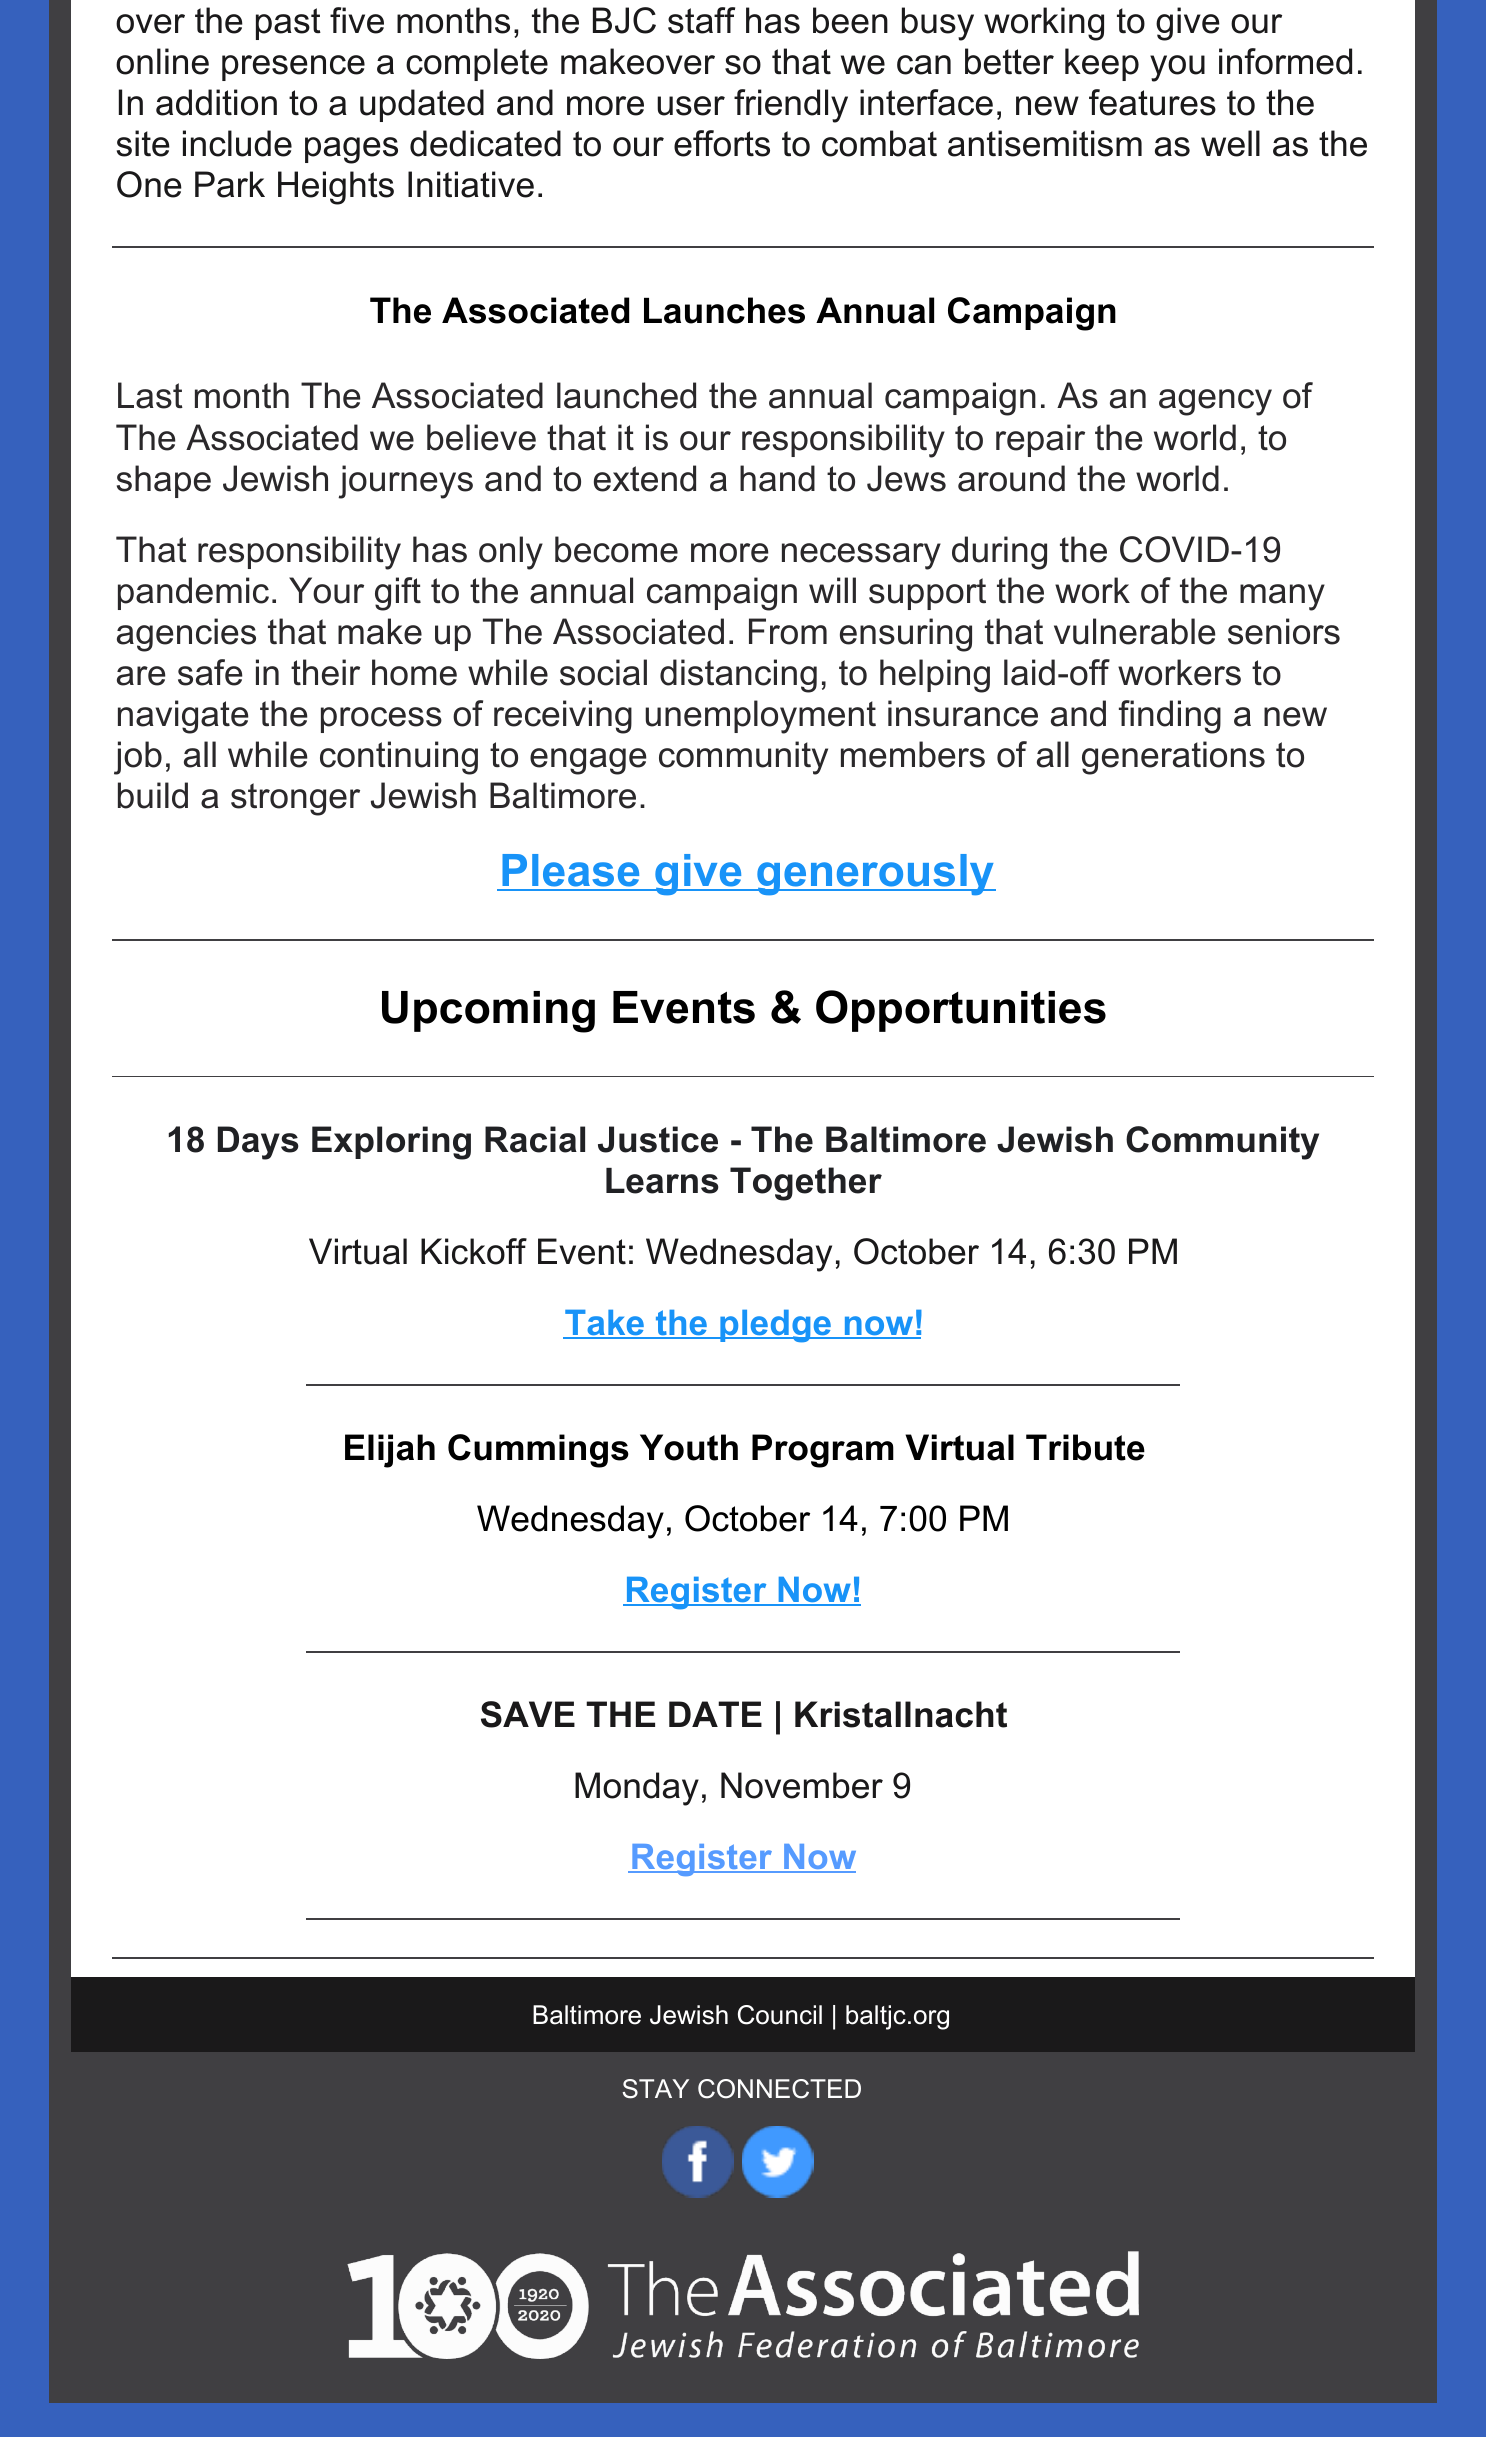  What do you see at coordinates (780, 2015) in the page?
I see `Council` at bounding box center [780, 2015].
